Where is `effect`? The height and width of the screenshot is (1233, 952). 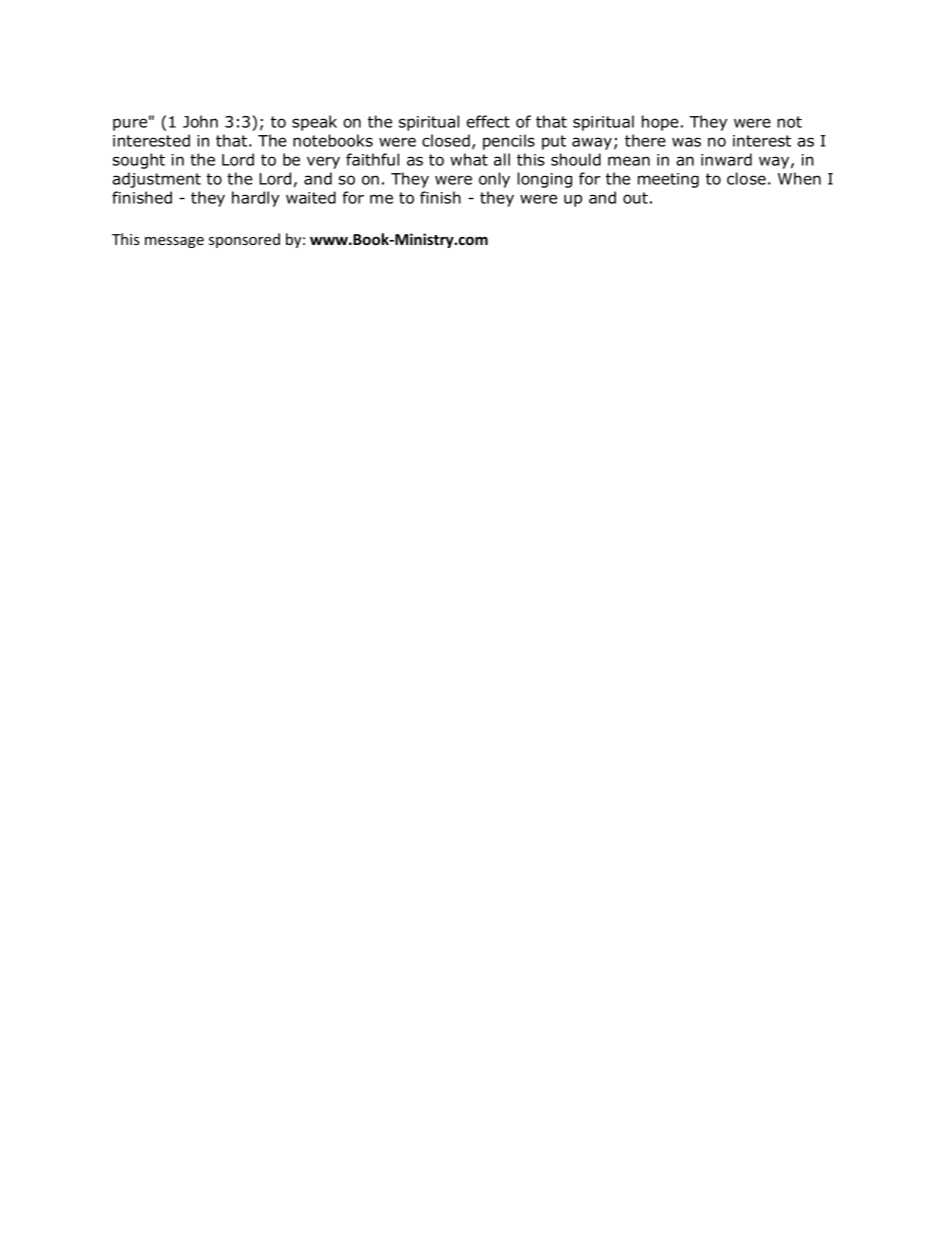
effect is located at coordinates (488, 121).
